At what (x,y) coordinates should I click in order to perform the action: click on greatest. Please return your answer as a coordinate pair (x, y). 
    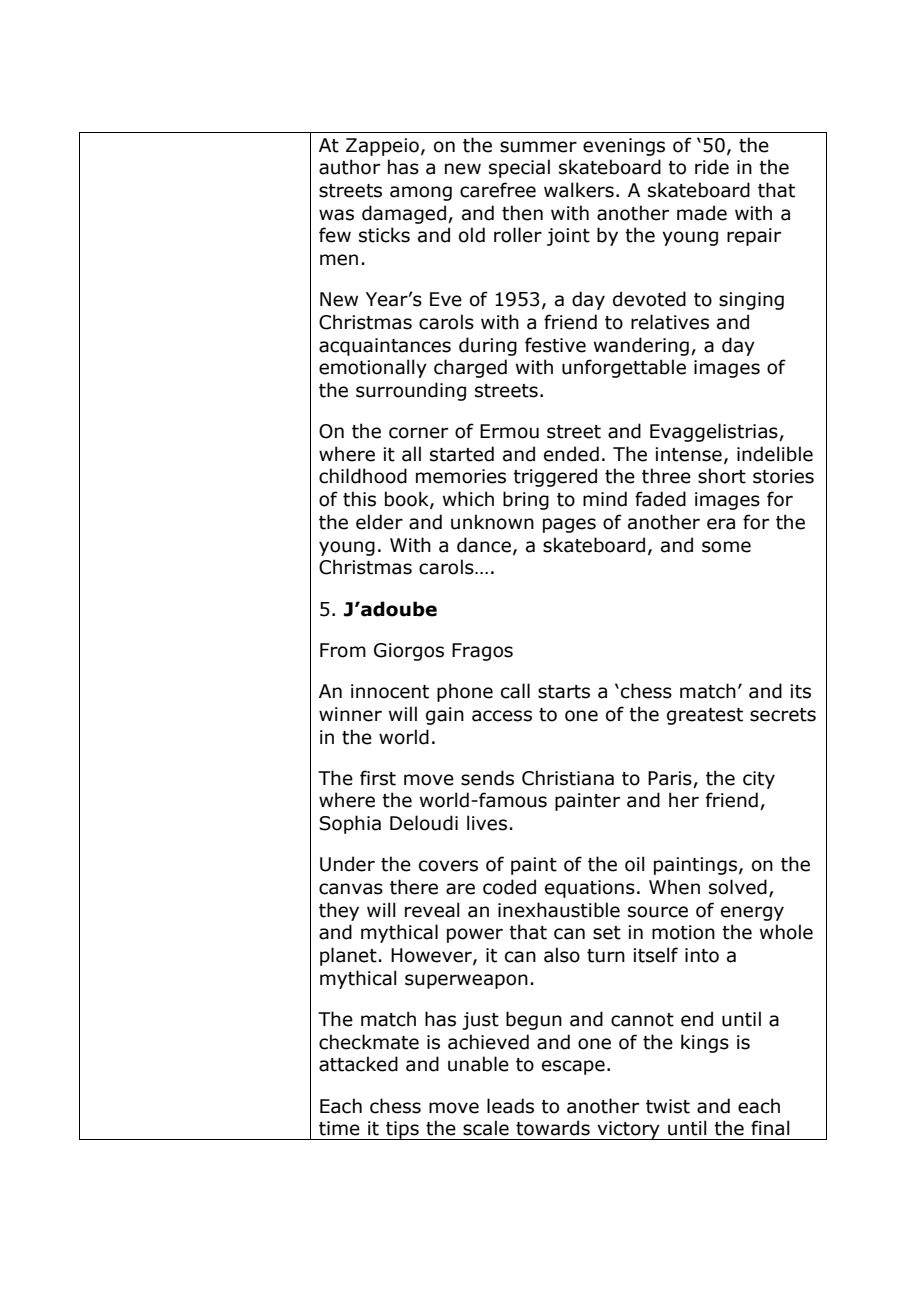
    Looking at the image, I should click on (705, 716).
